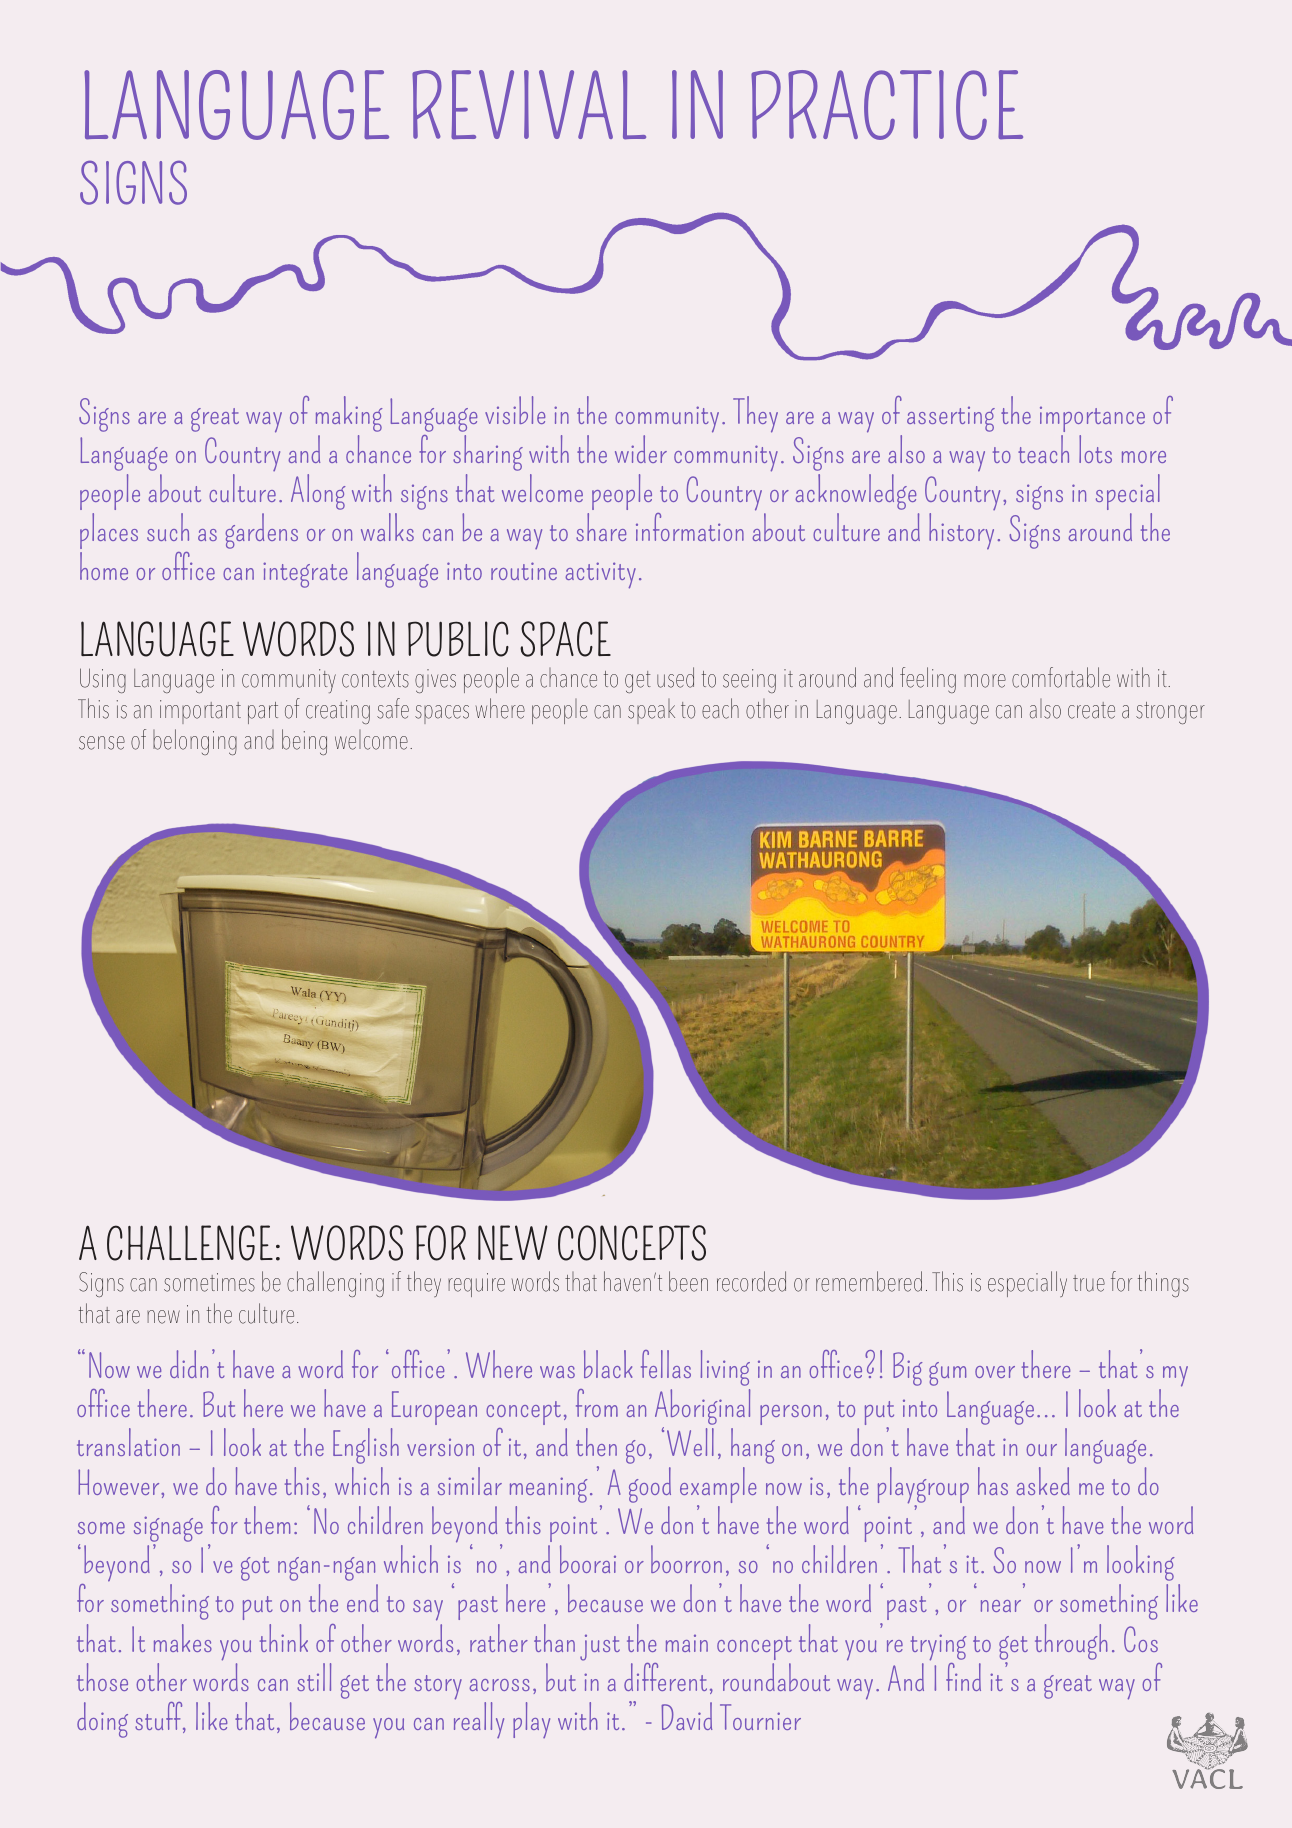 The image size is (1292, 1828). I want to click on PRACTICE, so click(887, 105).
